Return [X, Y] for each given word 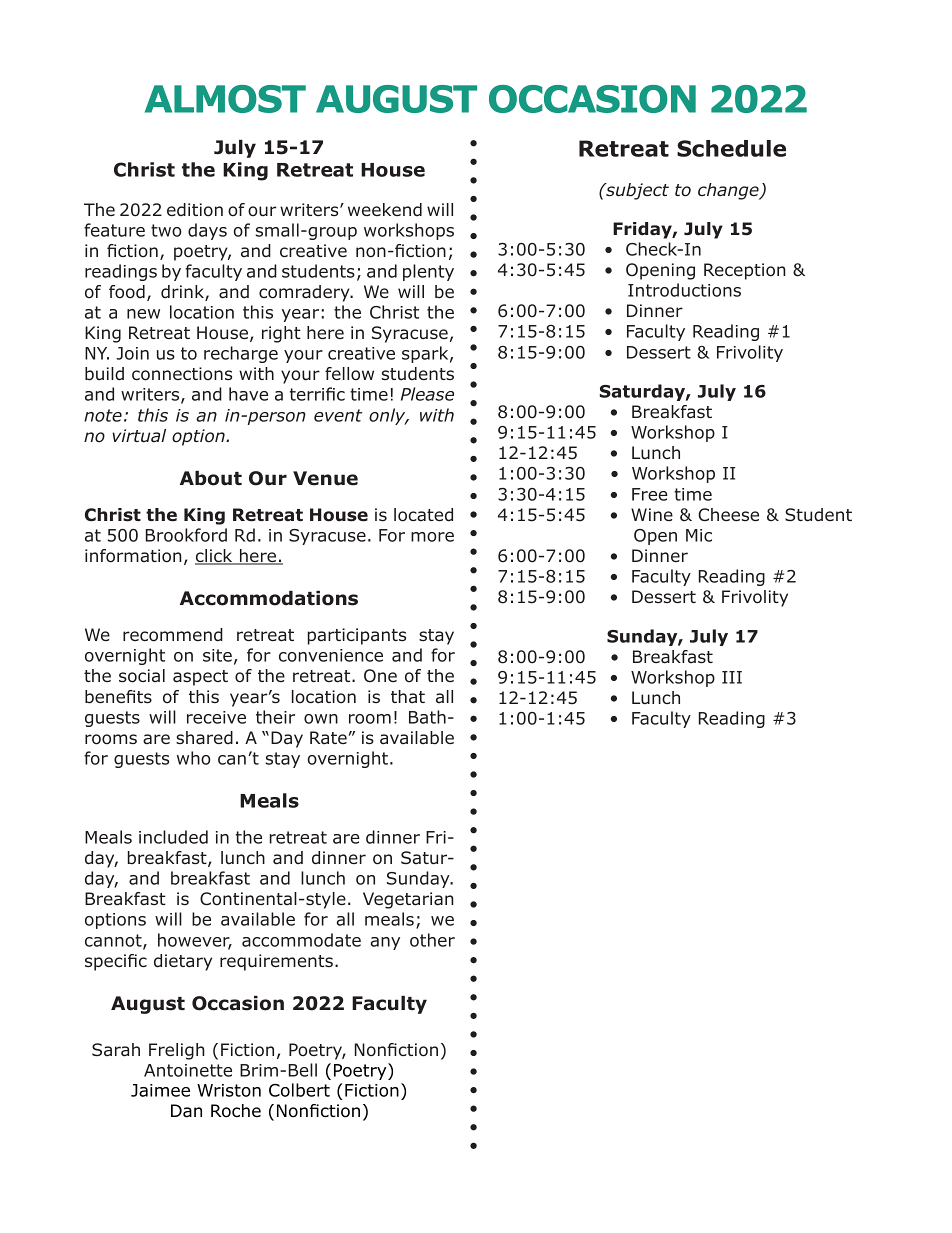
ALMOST [225, 99]
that [408, 697]
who [194, 758]
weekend [385, 209]
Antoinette [188, 1070]
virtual [139, 436]
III [732, 677]
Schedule [731, 148]
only [388, 416]
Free [650, 494]
